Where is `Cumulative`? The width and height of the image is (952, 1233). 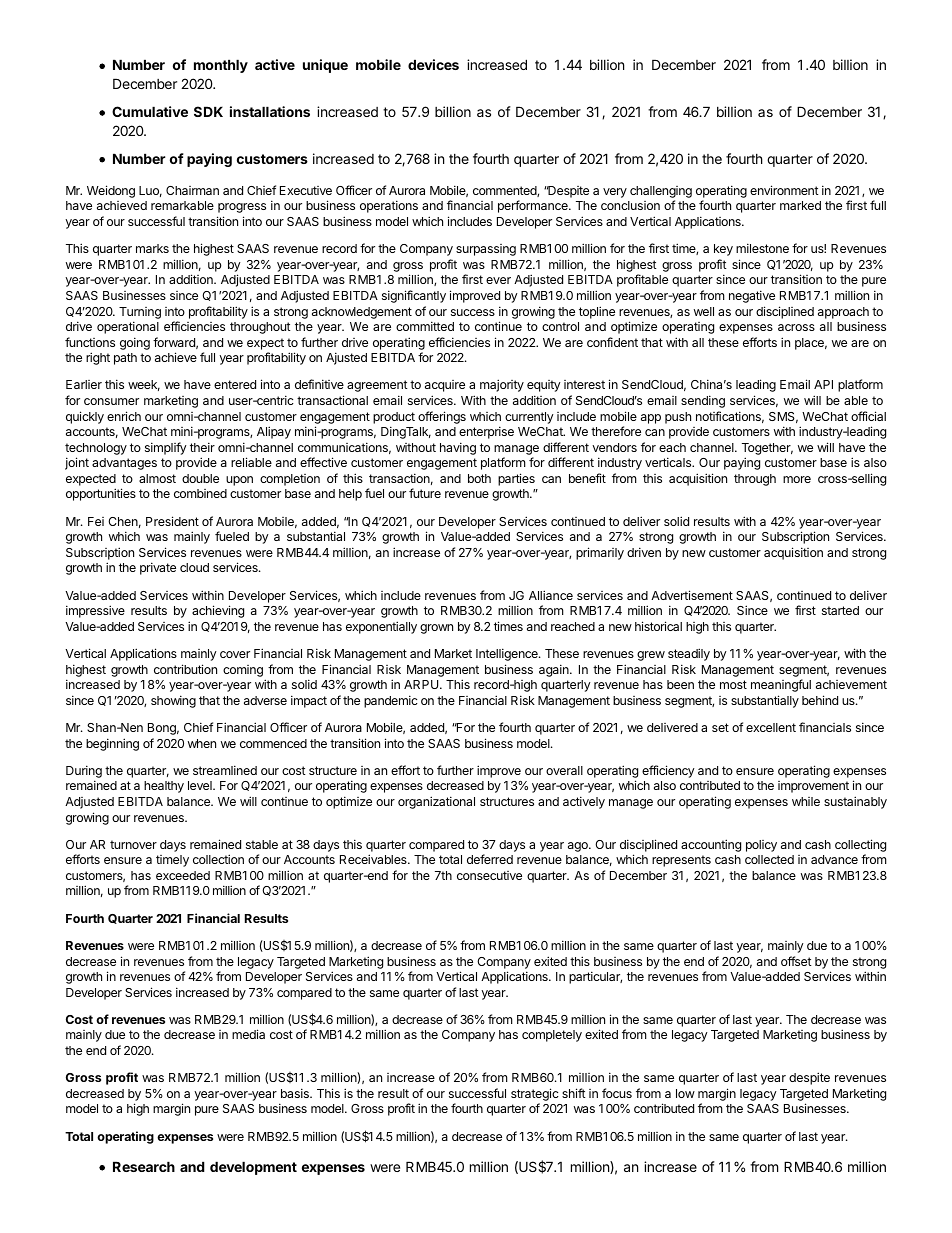
Cumulative is located at coordinates (150, 111).
